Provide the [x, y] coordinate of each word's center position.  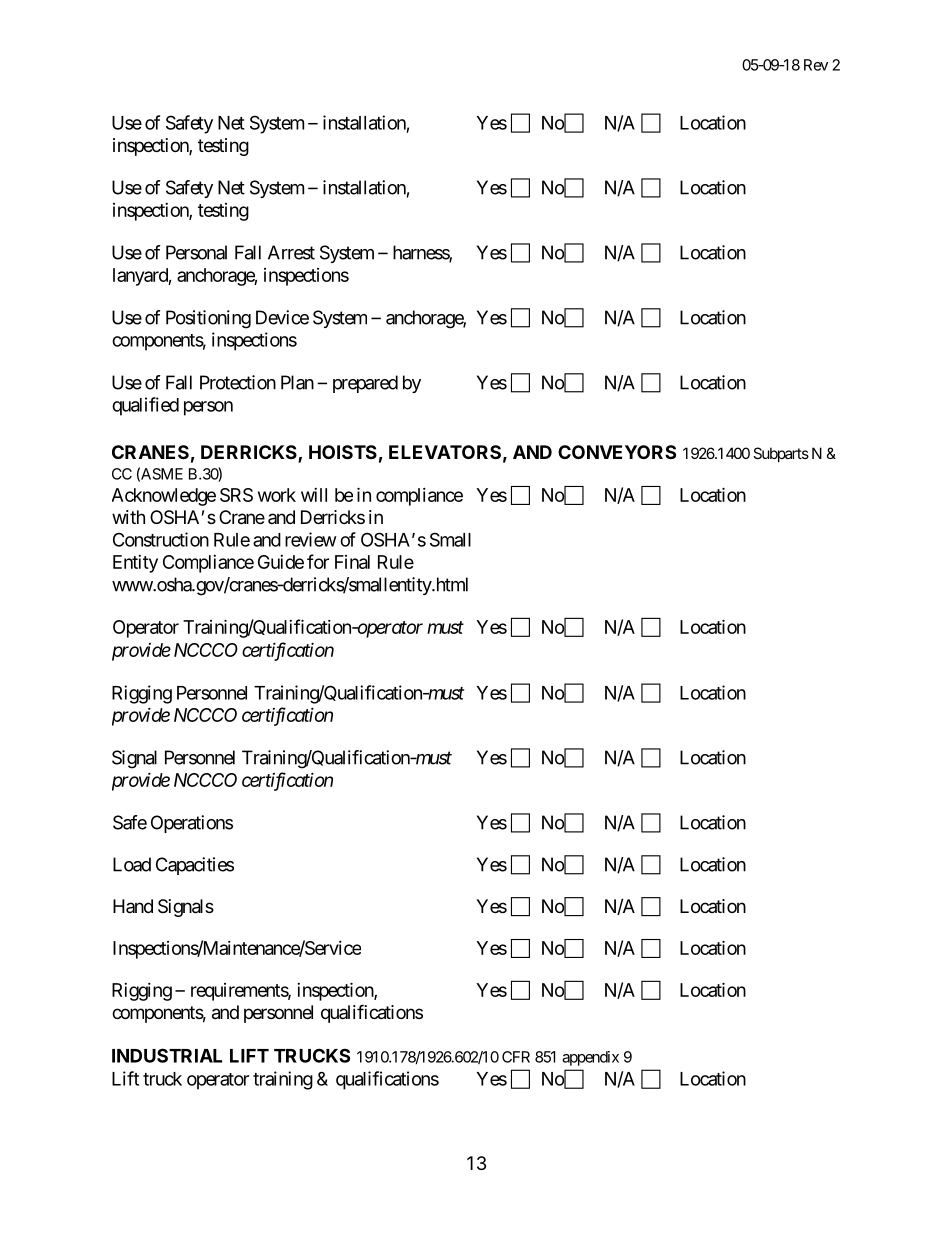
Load [132, 864]
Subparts [781, 454]
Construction [161, 539]
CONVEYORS [617, 452]
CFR [516, 1057]
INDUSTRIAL [167, 1055]
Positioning [208, 319]
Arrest [291, 252]
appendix [590, 1058]
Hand [133, 906]
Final [352, 562]
